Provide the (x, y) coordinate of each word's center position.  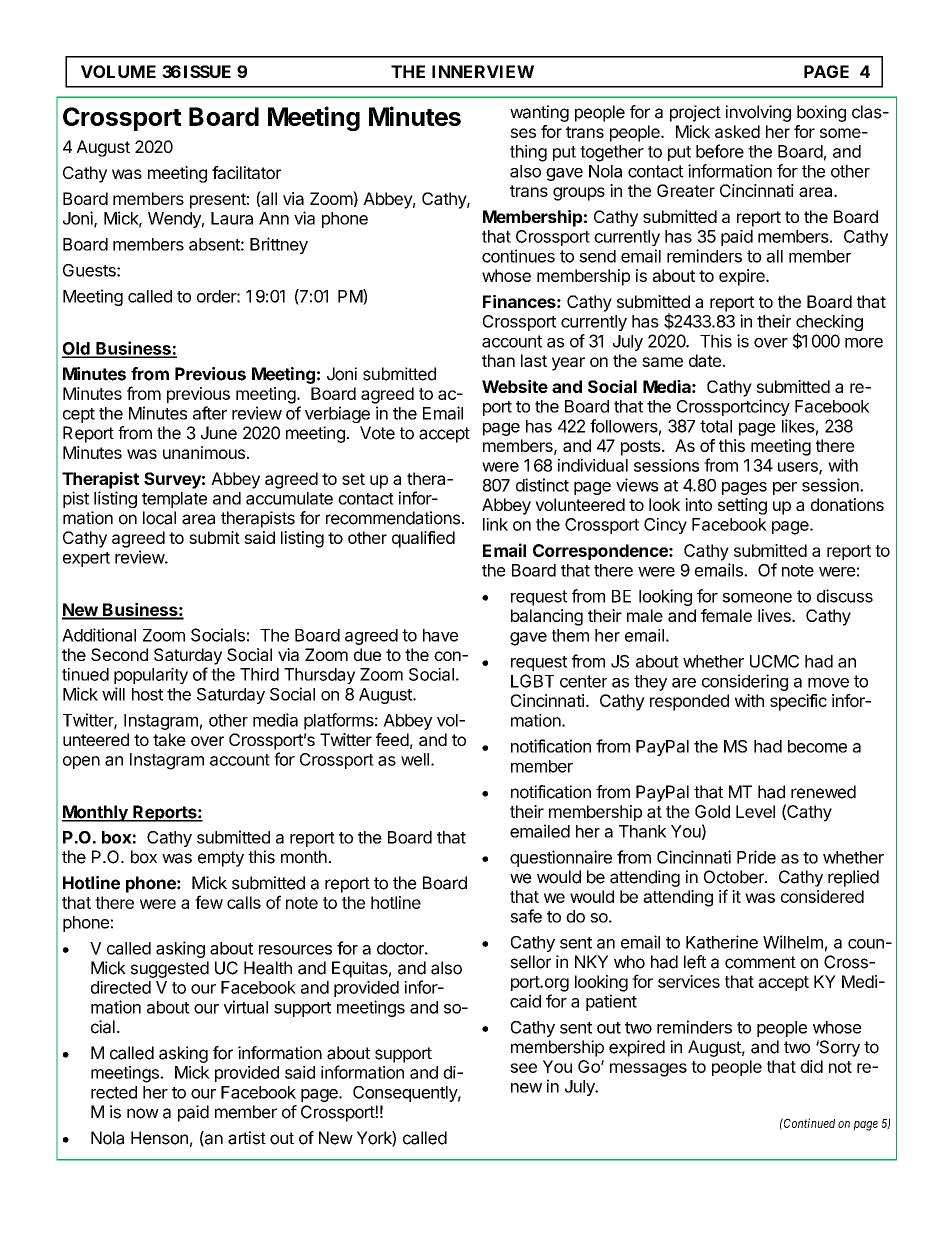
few (209, 902)
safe (526, 916)
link (495, 524)
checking (829, 324)
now (143, 1113)
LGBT (532, 681)
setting (742, 506)
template (174, 500)
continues (518, 256)
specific (798, 702)
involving (758, 113)
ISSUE (207, 71)
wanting (539, 113)
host (147, 694)
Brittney (279, 245)
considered (822, 896)
